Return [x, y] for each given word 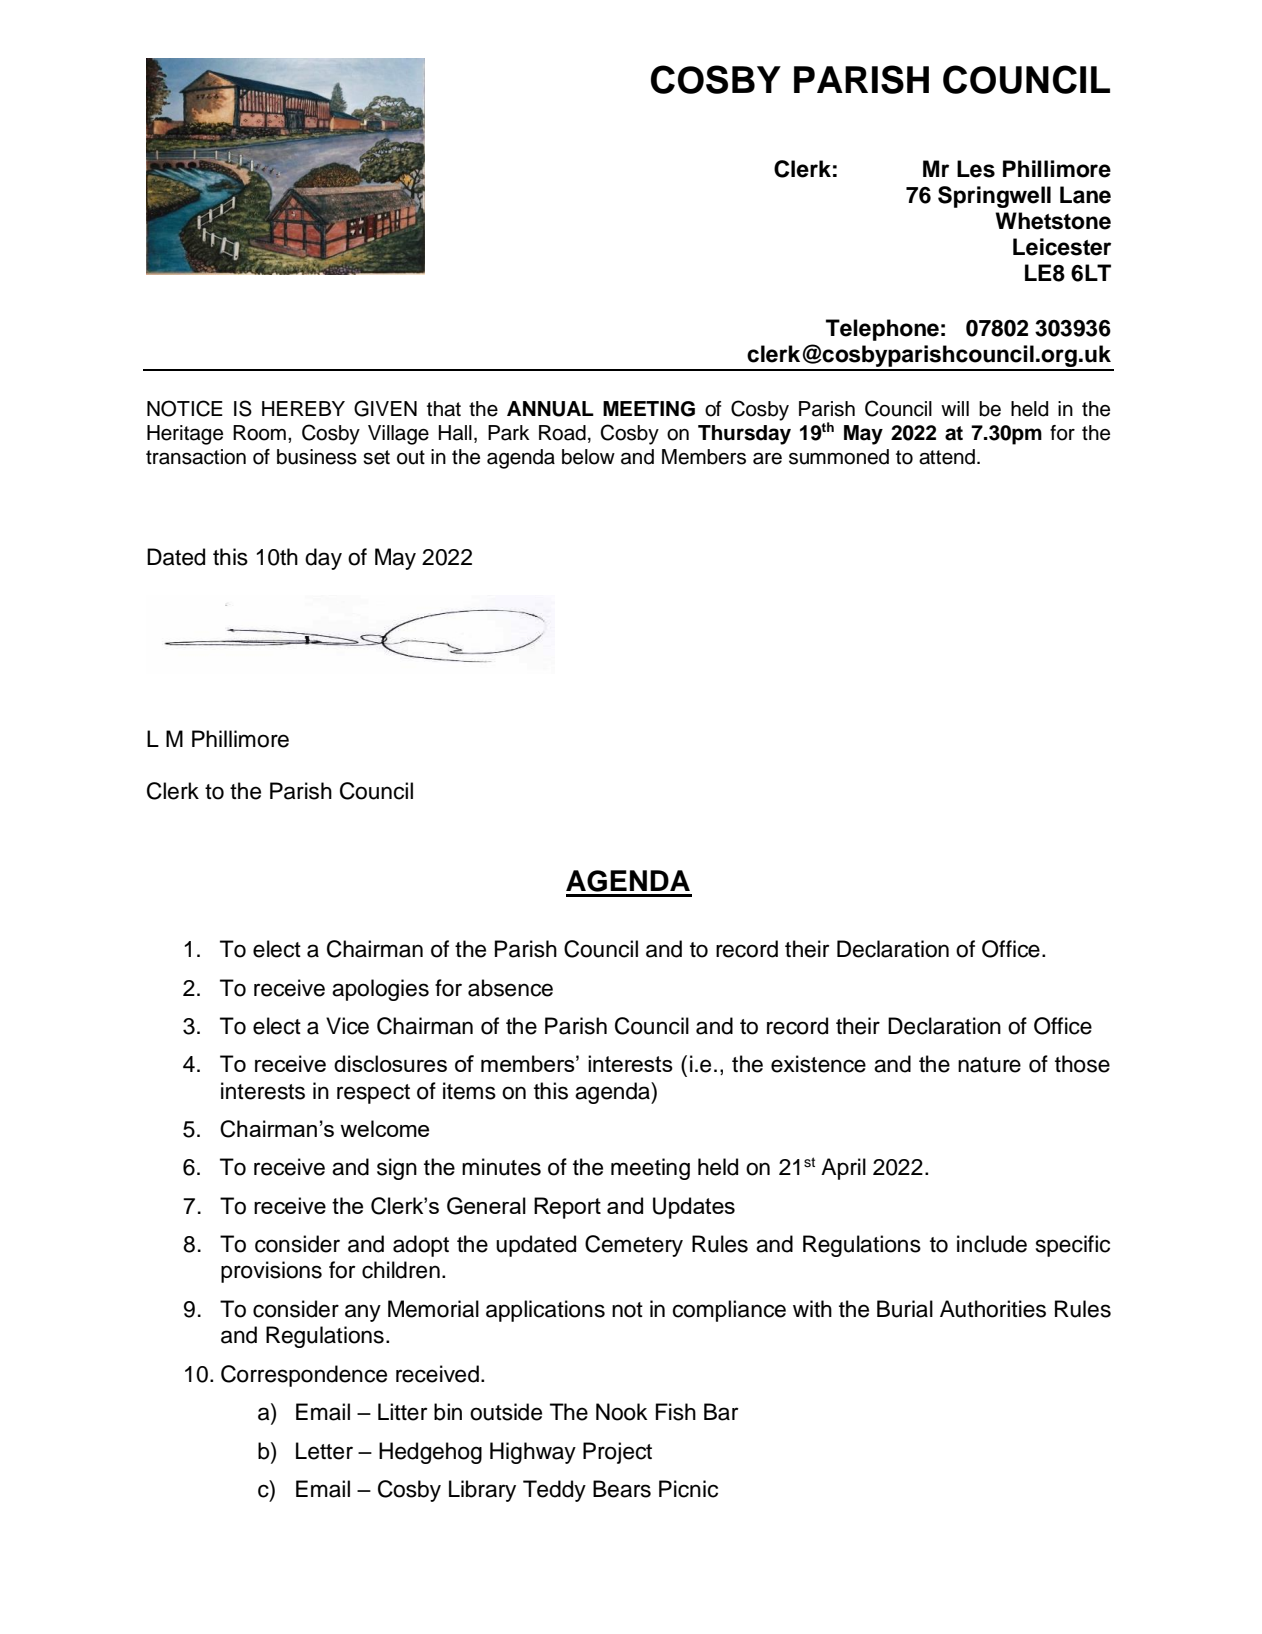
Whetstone [1053, 221]
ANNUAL [550, 409]
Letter [324, 1451]
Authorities [993, 1309]
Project [617, 1453]
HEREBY [303, 408]
